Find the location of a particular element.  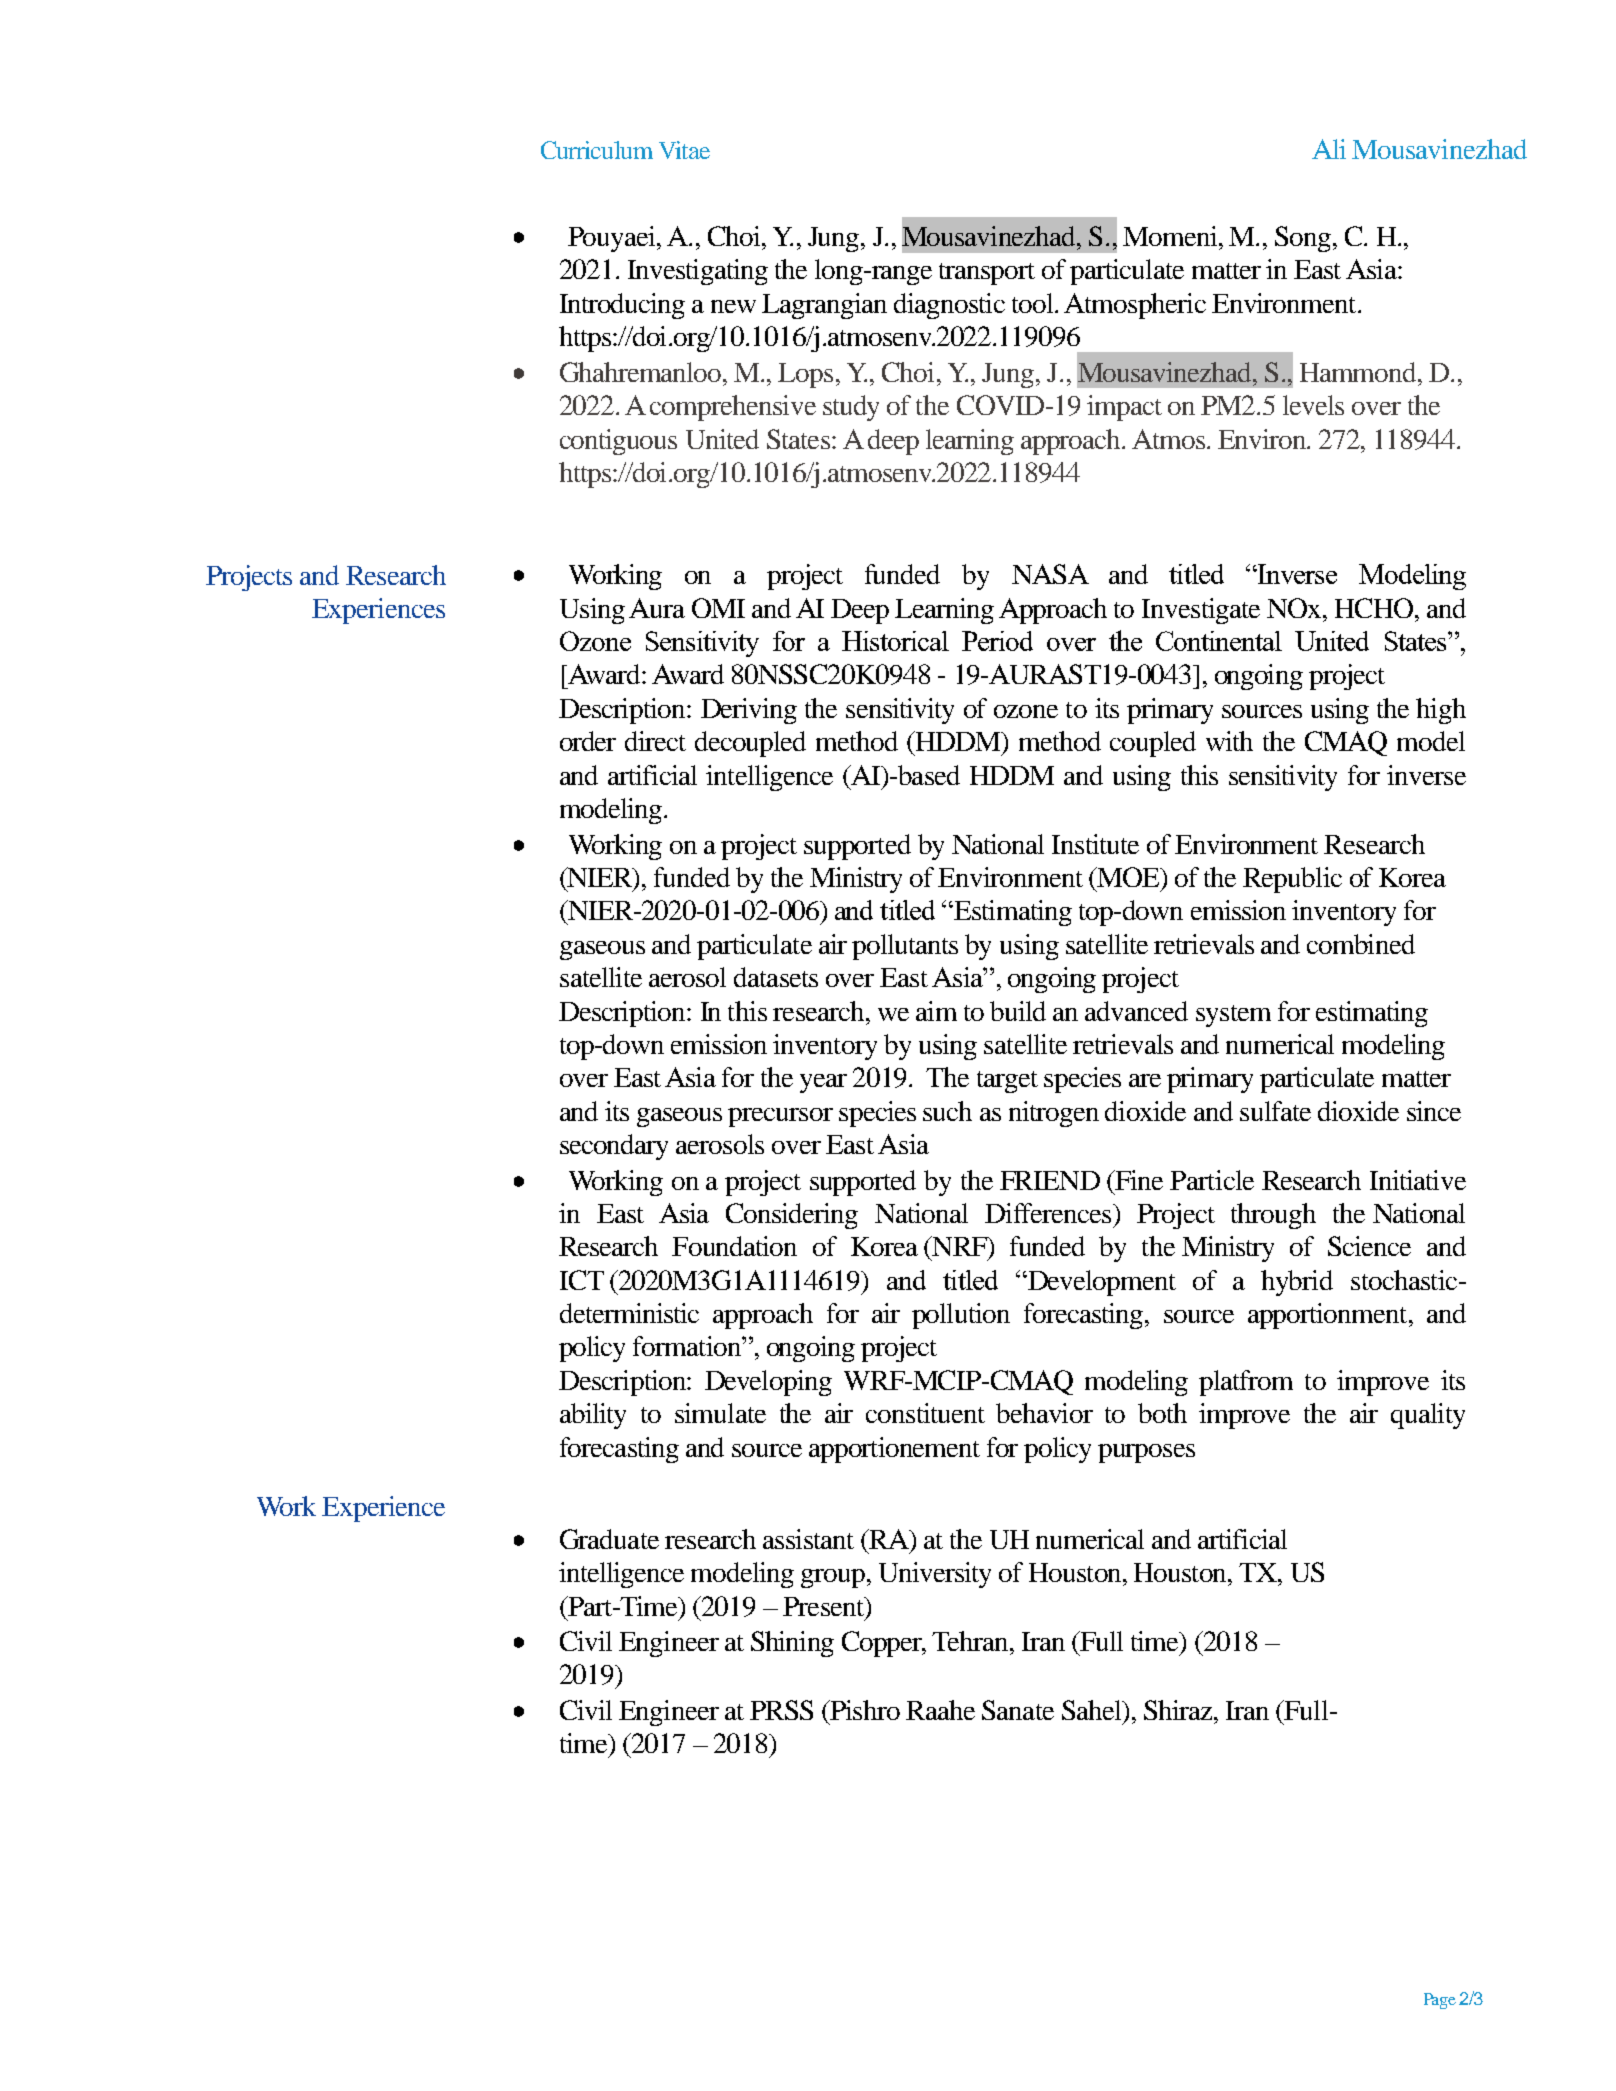

behavior is located at coordinates (1044, 1413).
